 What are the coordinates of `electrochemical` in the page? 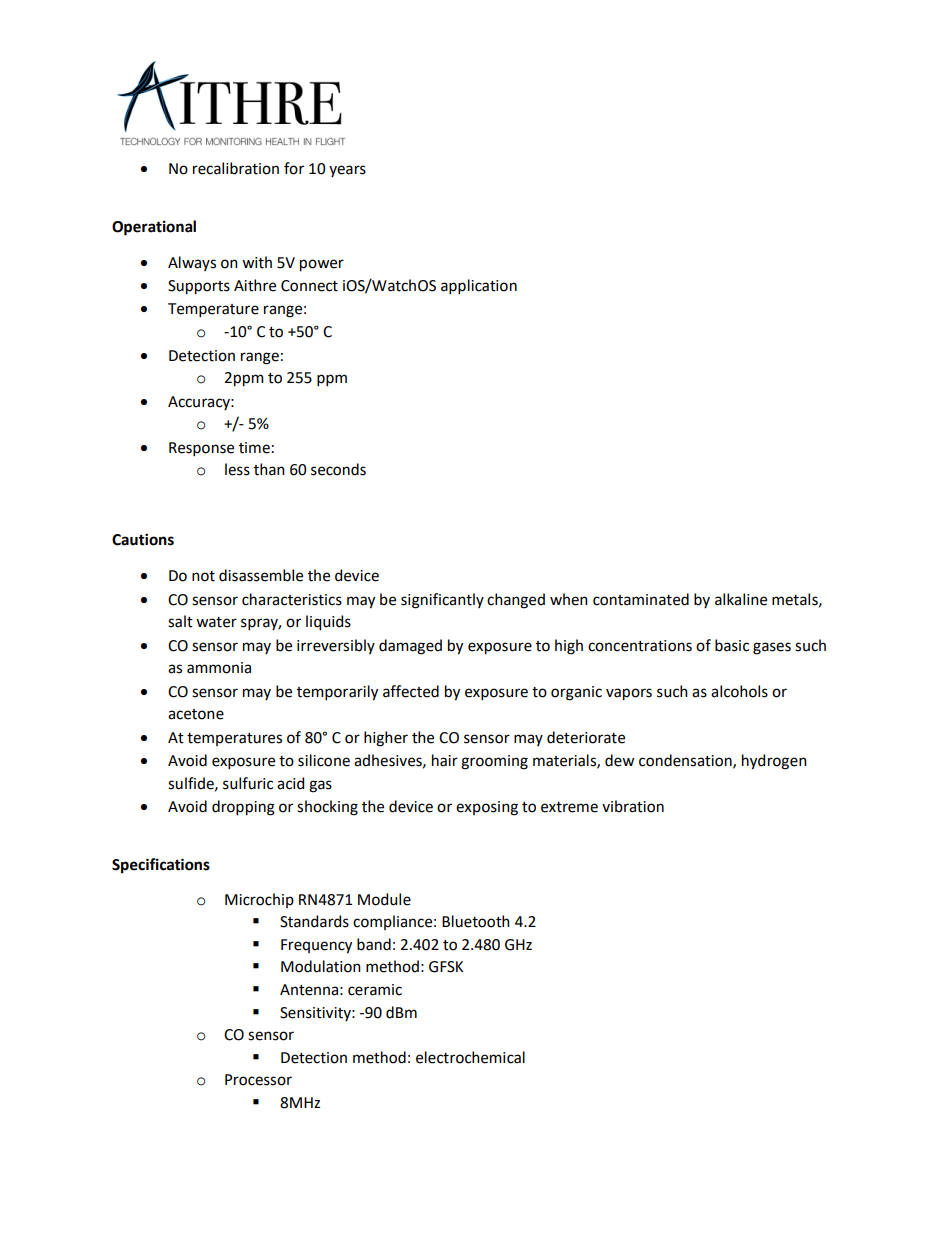 It's located at (470, 1057).
